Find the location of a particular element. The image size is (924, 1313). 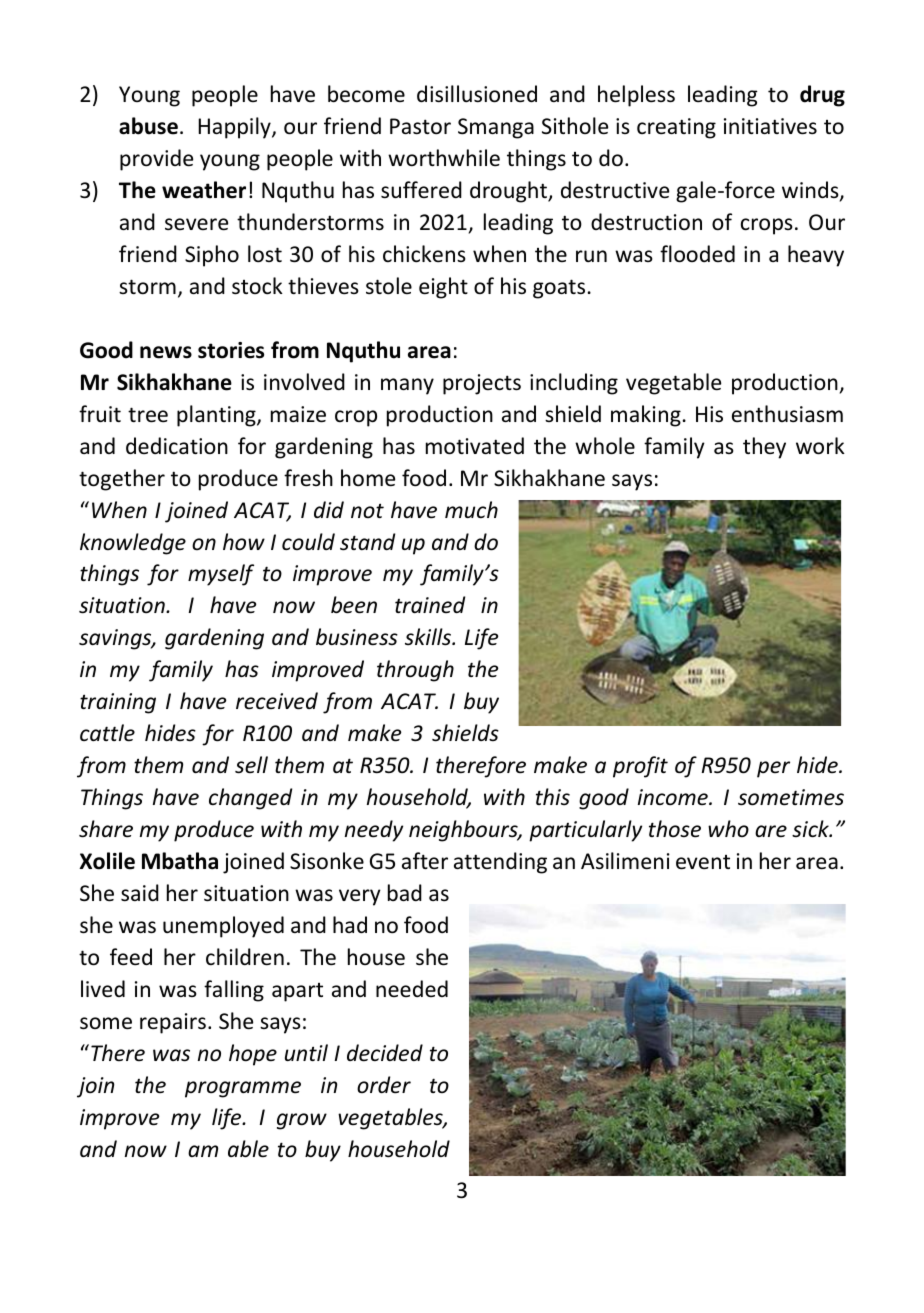

Pastor is located at coordinates (420, 126).
